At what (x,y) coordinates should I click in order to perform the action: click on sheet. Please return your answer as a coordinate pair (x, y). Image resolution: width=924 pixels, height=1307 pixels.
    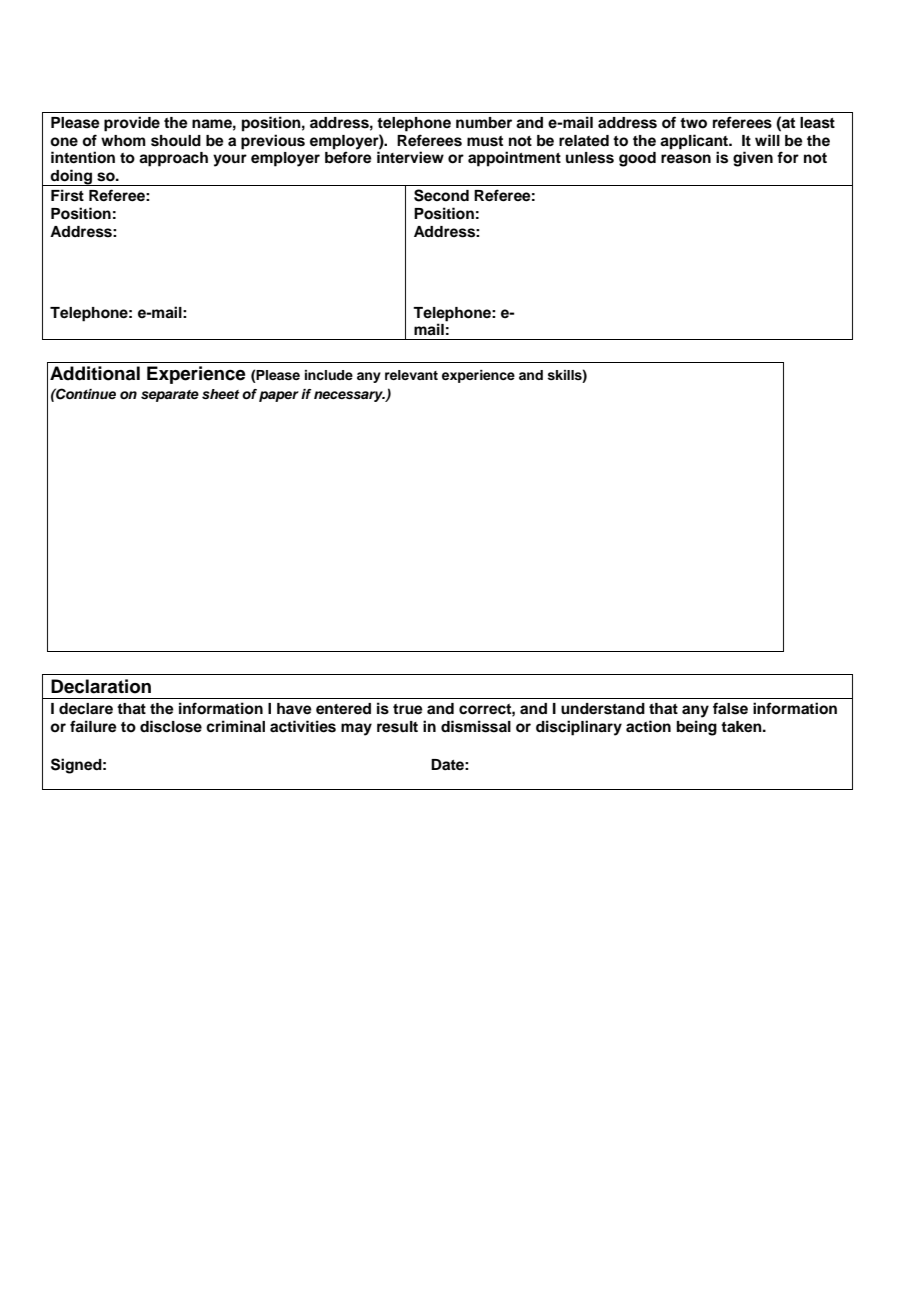
    Looking at the image, I should click on (221, 394).
